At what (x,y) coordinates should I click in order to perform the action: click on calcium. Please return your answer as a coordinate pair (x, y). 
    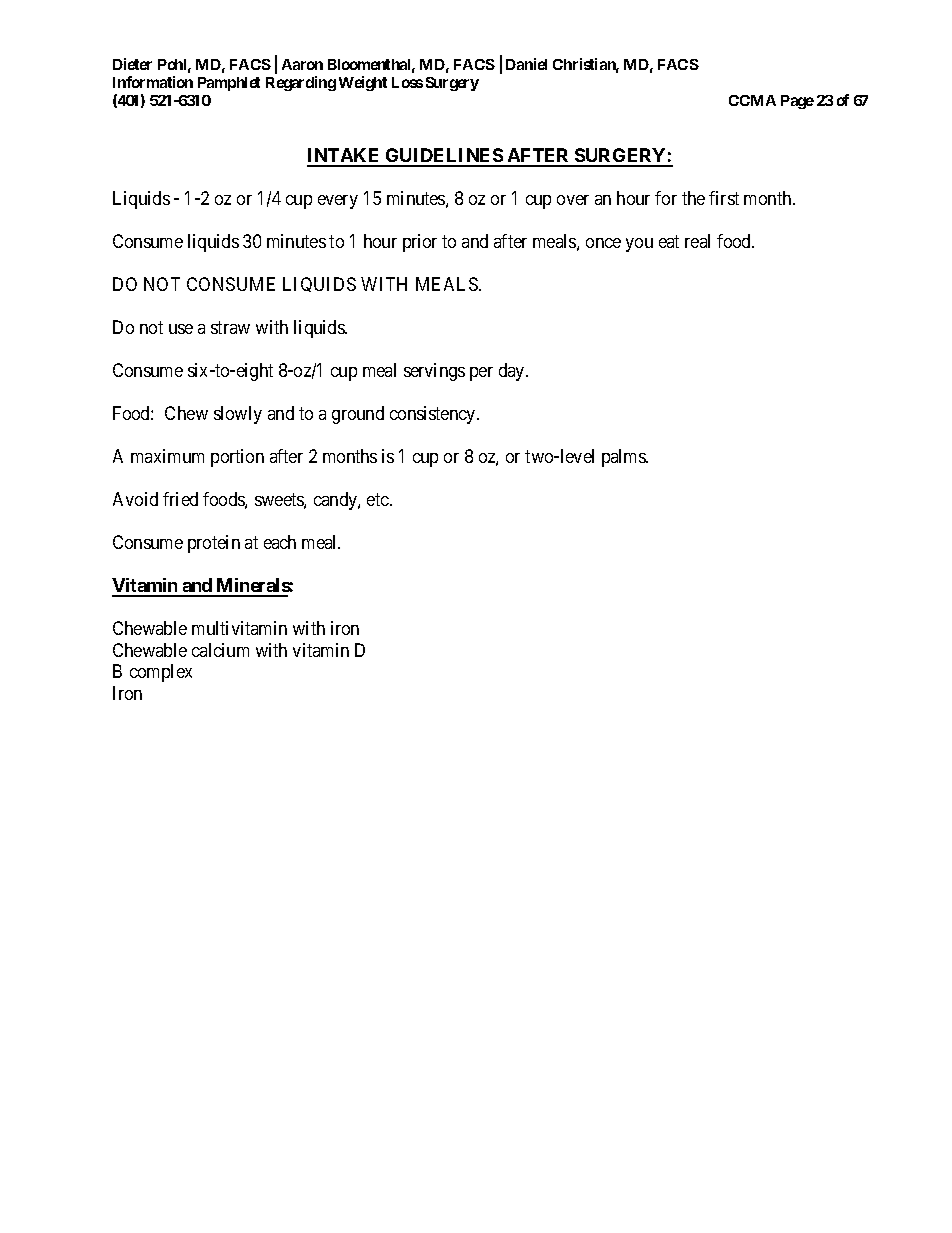
    Looking at the image, I should click on (220, 650).
